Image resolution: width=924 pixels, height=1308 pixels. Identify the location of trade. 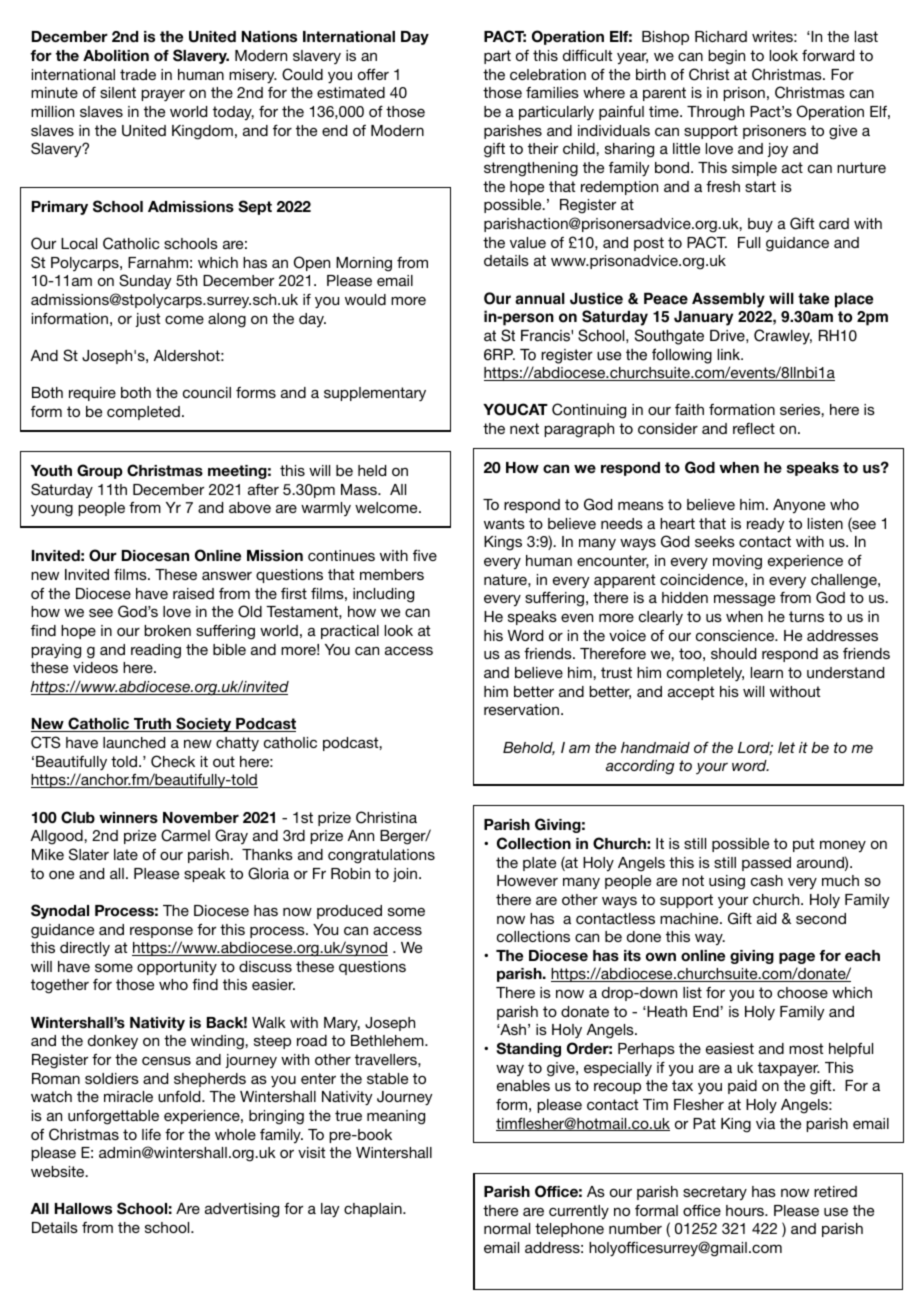
(138, 74).
